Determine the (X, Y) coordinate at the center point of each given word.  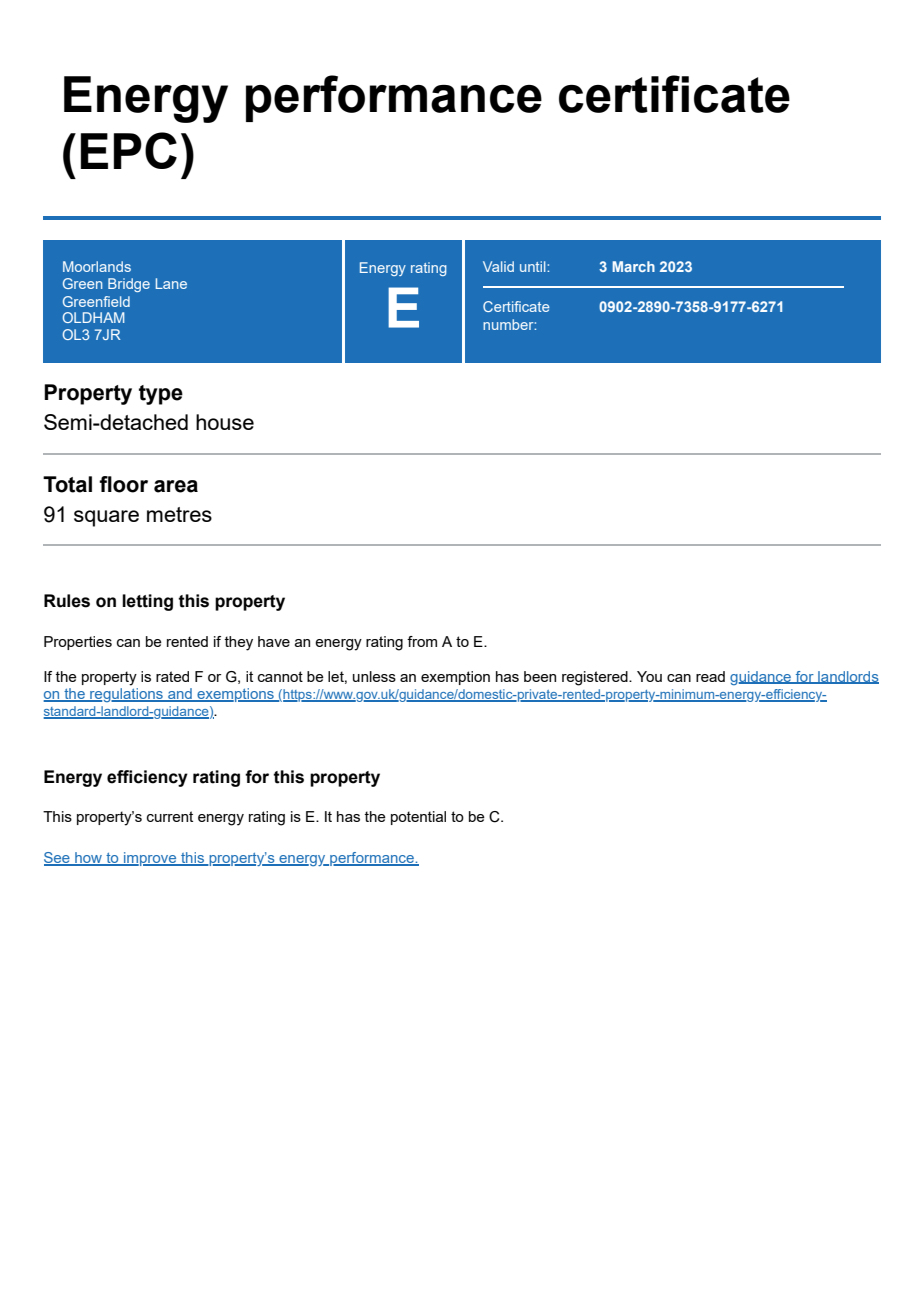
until (534, 266)
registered (596, 678)
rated (172, 676)
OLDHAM (93, 317)
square (106, 518)
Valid (498, 266)
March (633, 266)
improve (150, 859)
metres (179, 514)
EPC (129, 150)
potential (418, 818)
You (649, 676)
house (225, 422)
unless (374, 676)
